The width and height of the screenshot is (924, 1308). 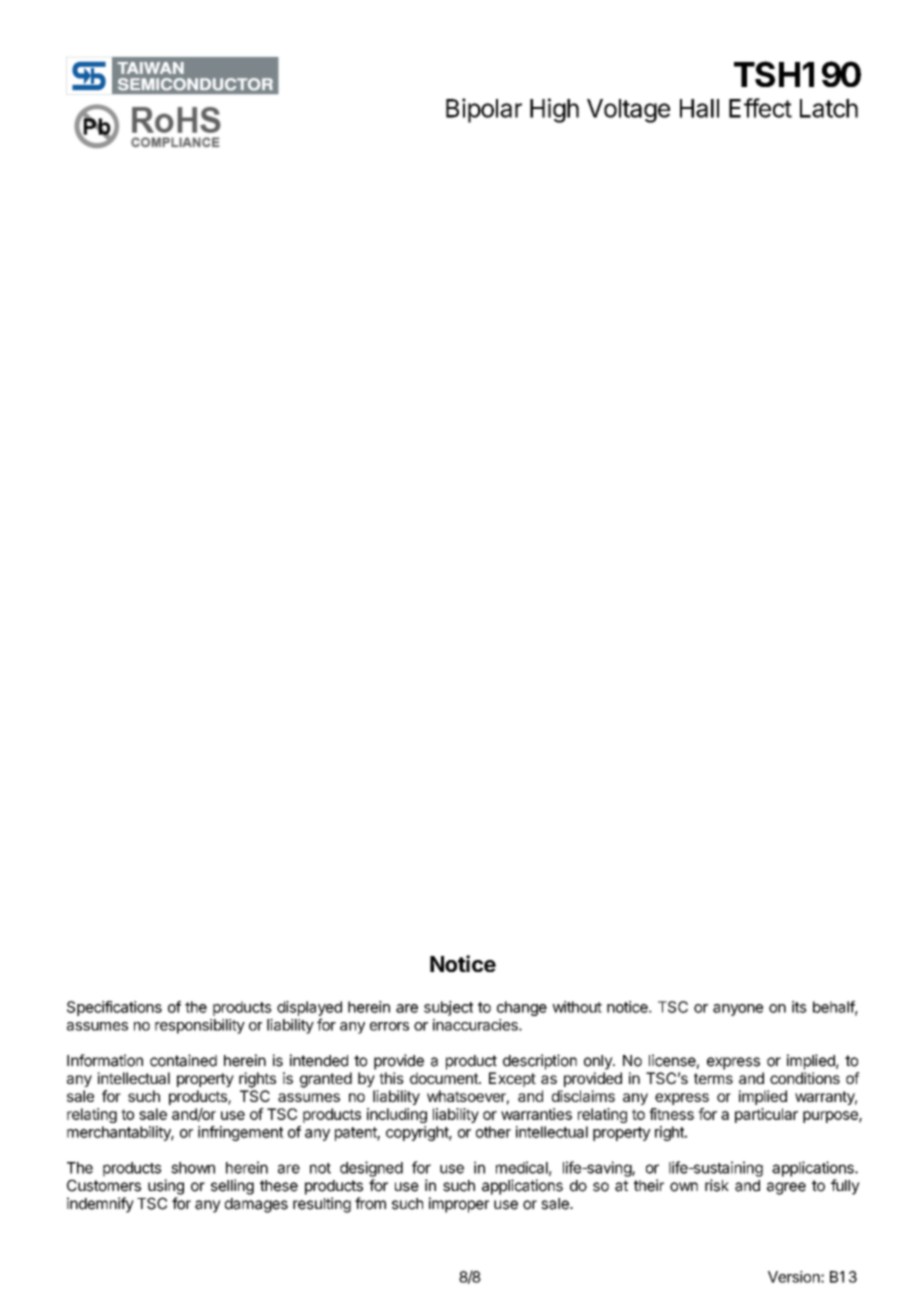 What do you see at coordinates (484, 110) in the screenshot?
I see `Bipolar` at bounding box center [484, 110].
